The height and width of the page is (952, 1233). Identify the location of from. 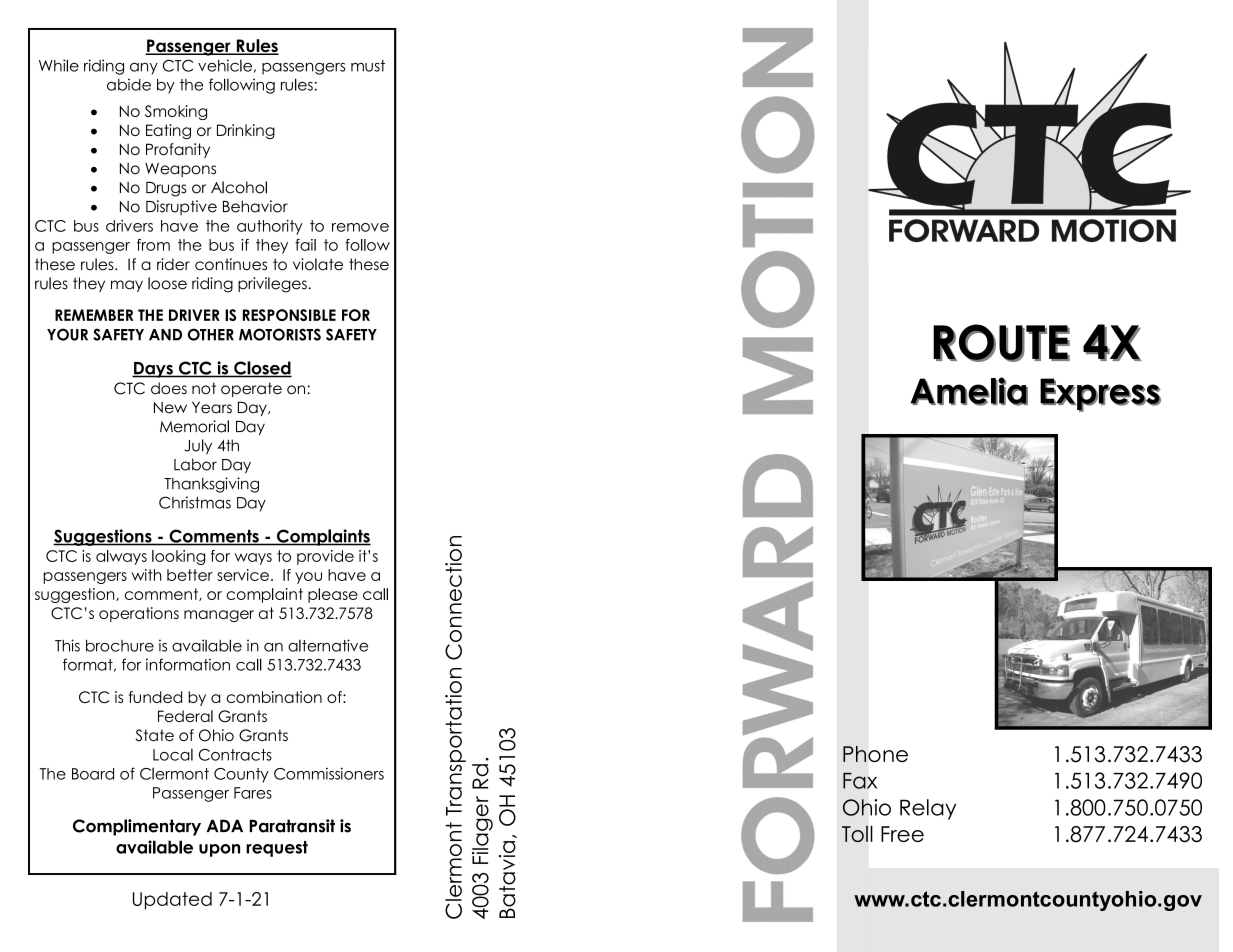
(153, 245).
